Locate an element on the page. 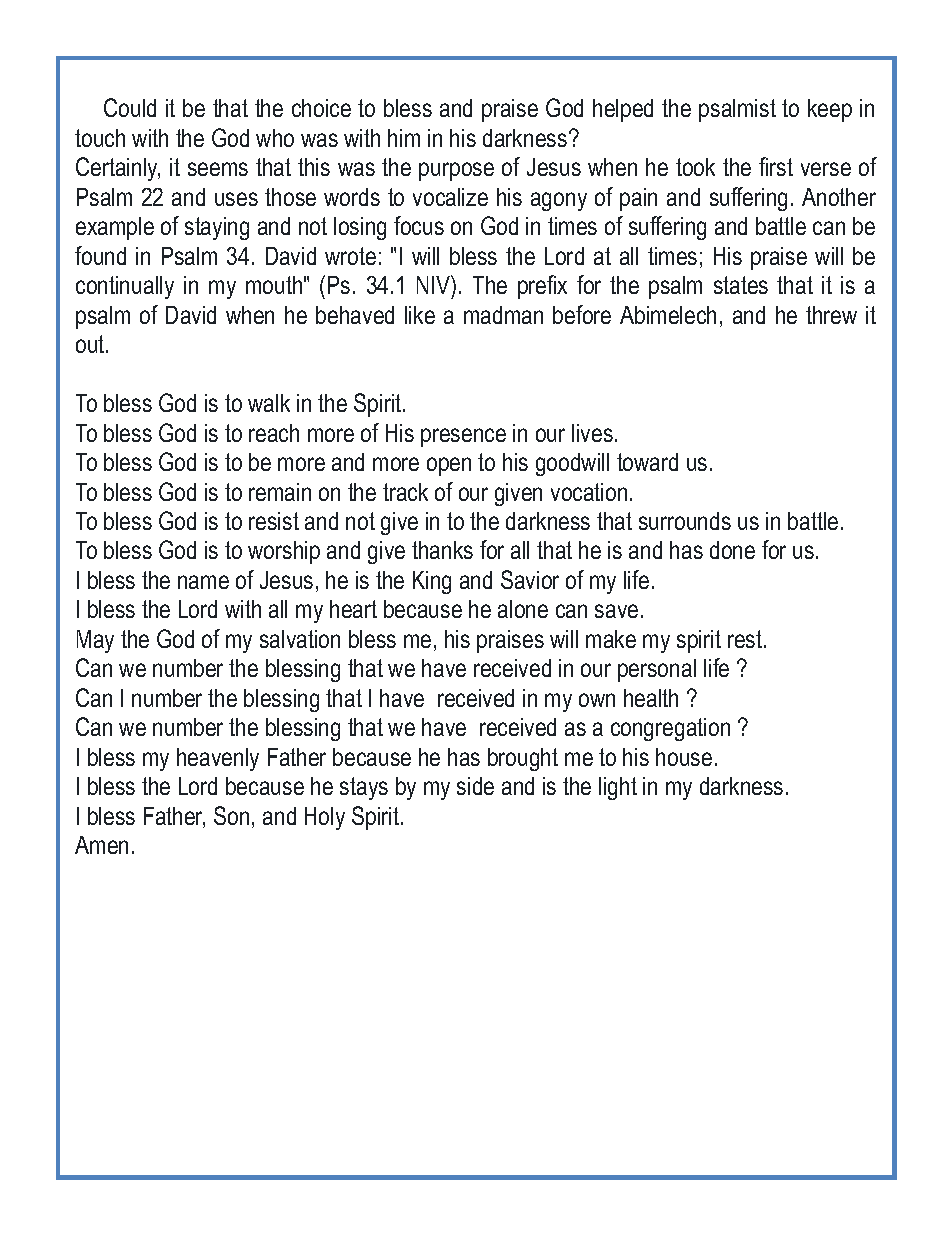  remain is located at coordinates (280, 492).
